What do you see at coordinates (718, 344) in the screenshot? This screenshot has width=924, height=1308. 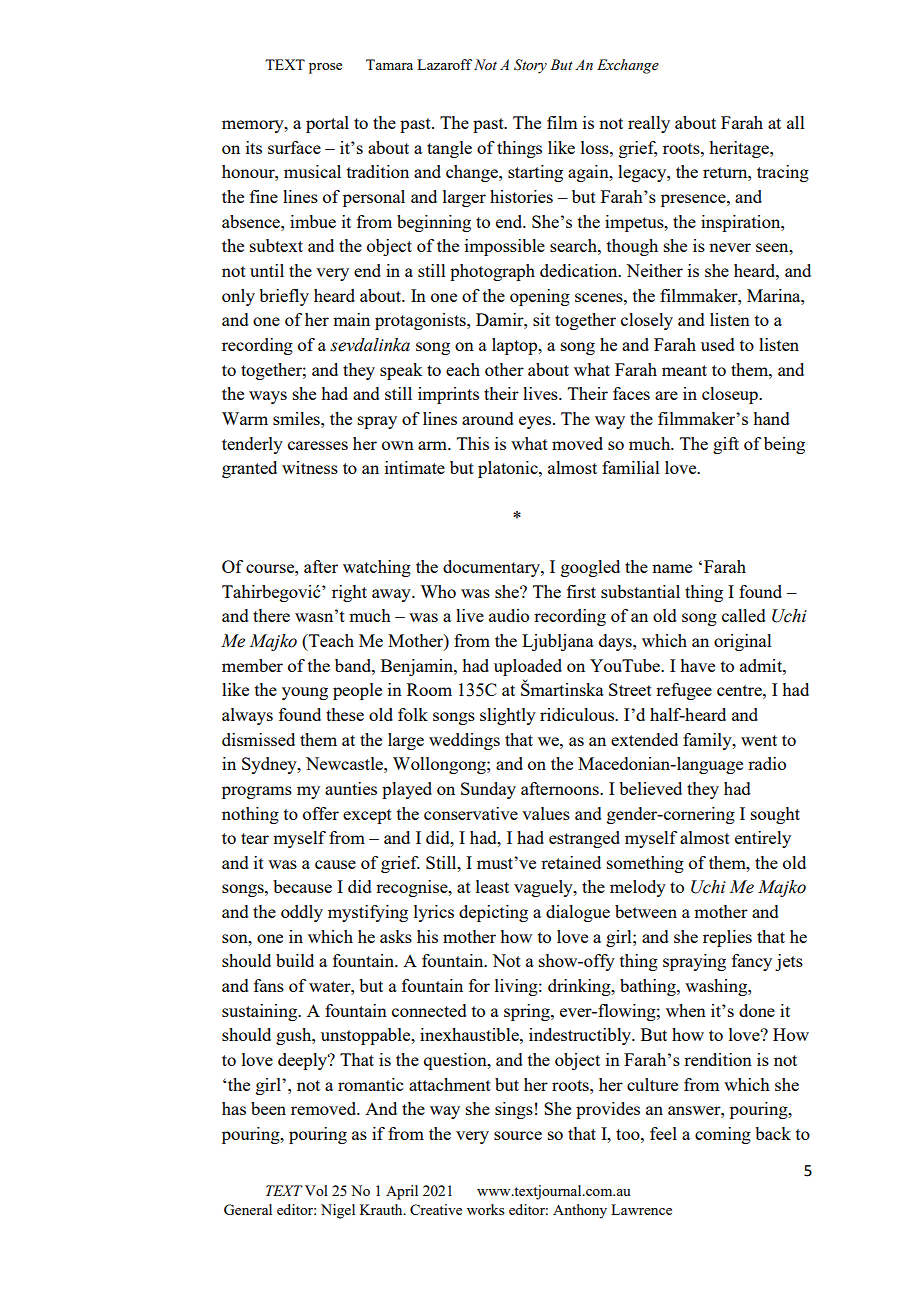 I see `used` at bounding box center [718, 344].
